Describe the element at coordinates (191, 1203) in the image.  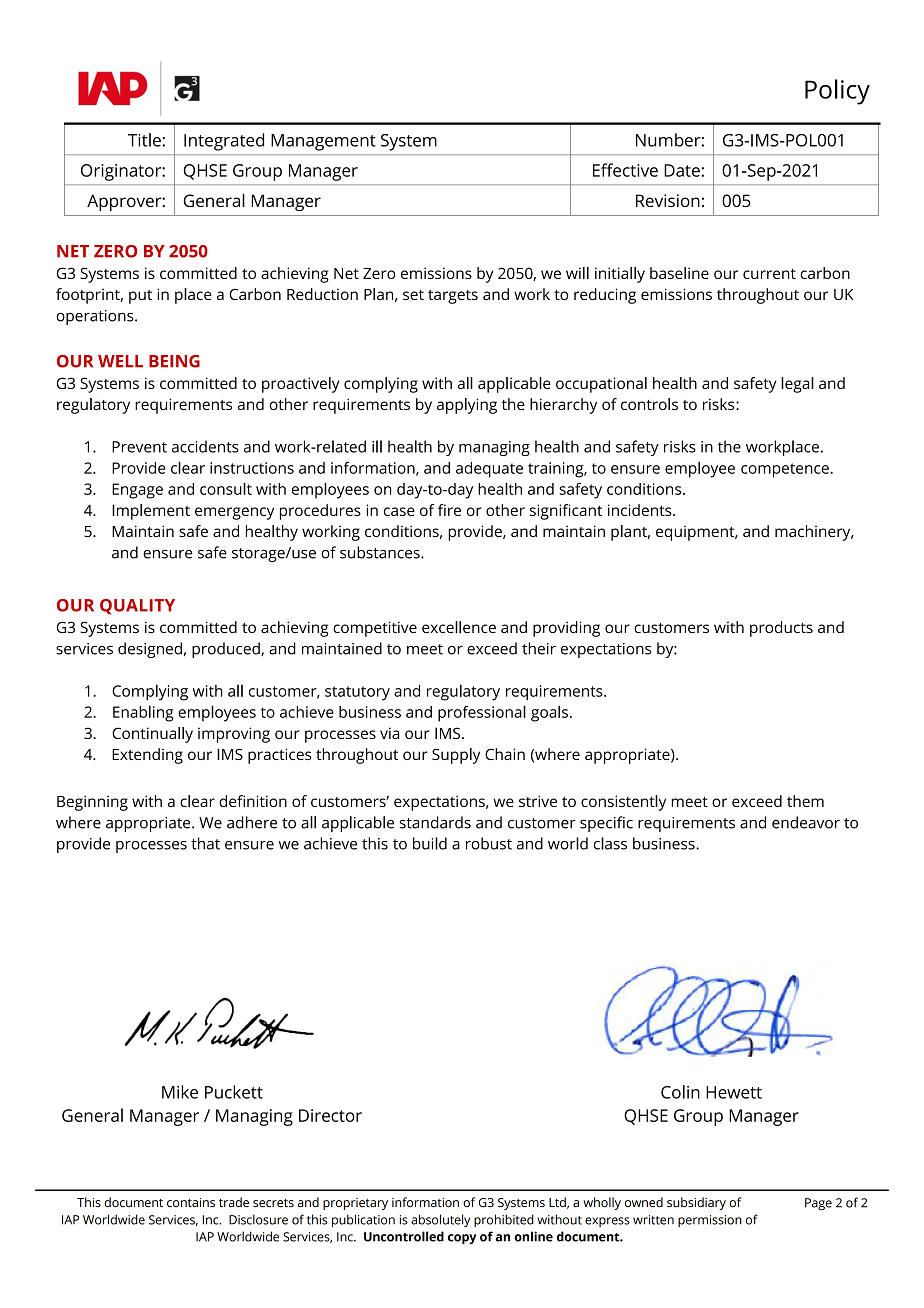
I see `contains` at that location.
